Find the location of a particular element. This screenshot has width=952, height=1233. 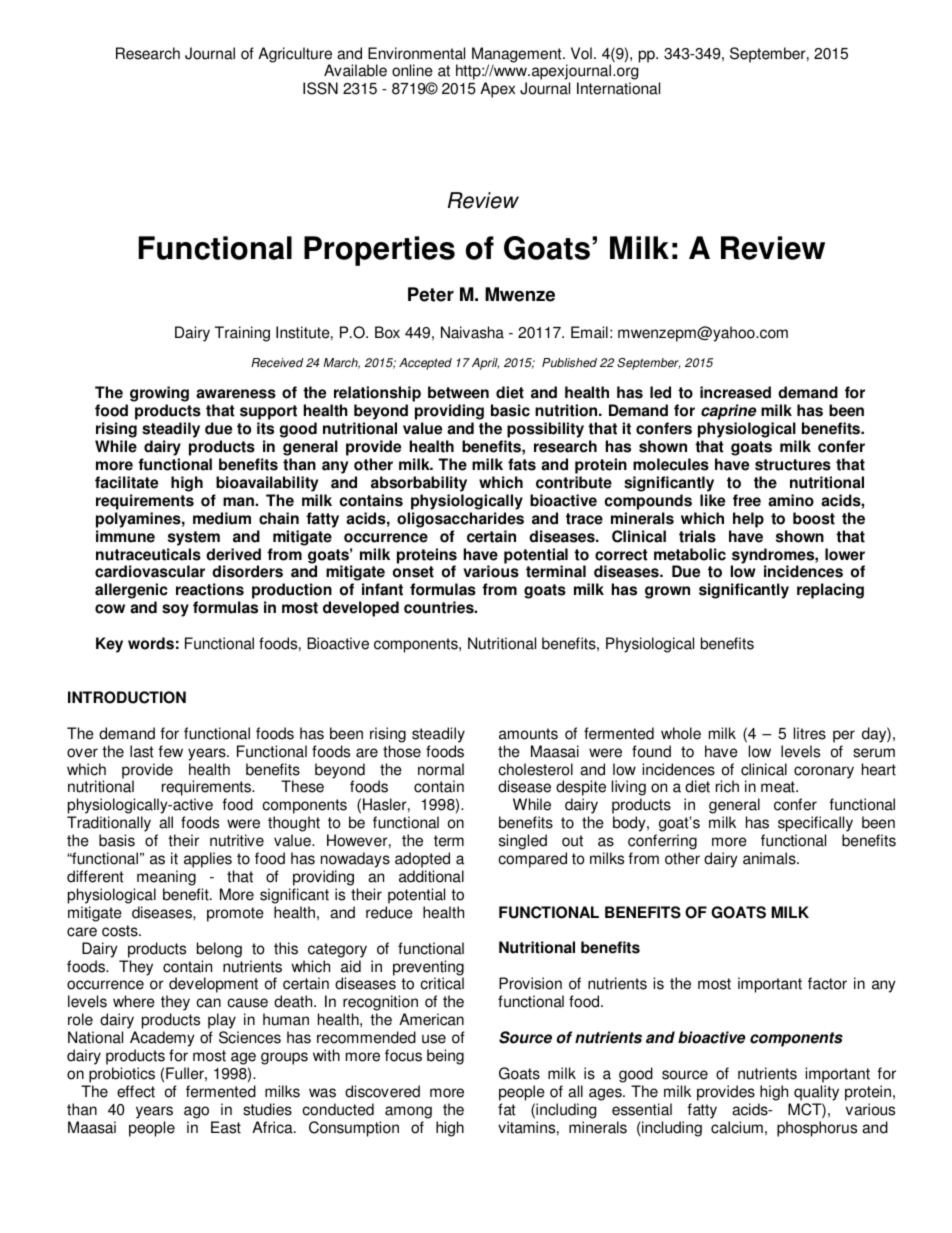

being is located at coordinates (445, 1057).
